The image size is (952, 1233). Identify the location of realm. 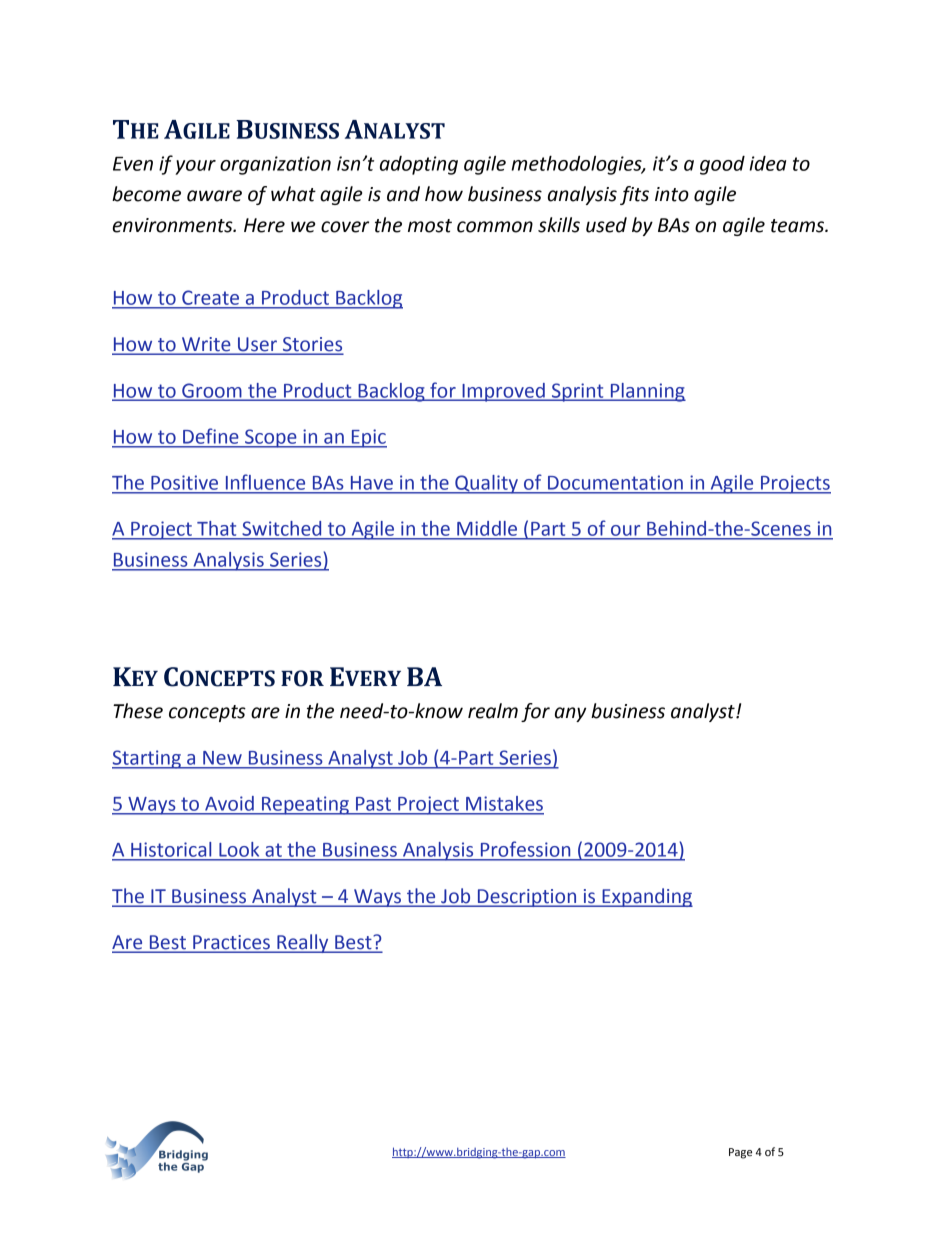
(493, 711).
